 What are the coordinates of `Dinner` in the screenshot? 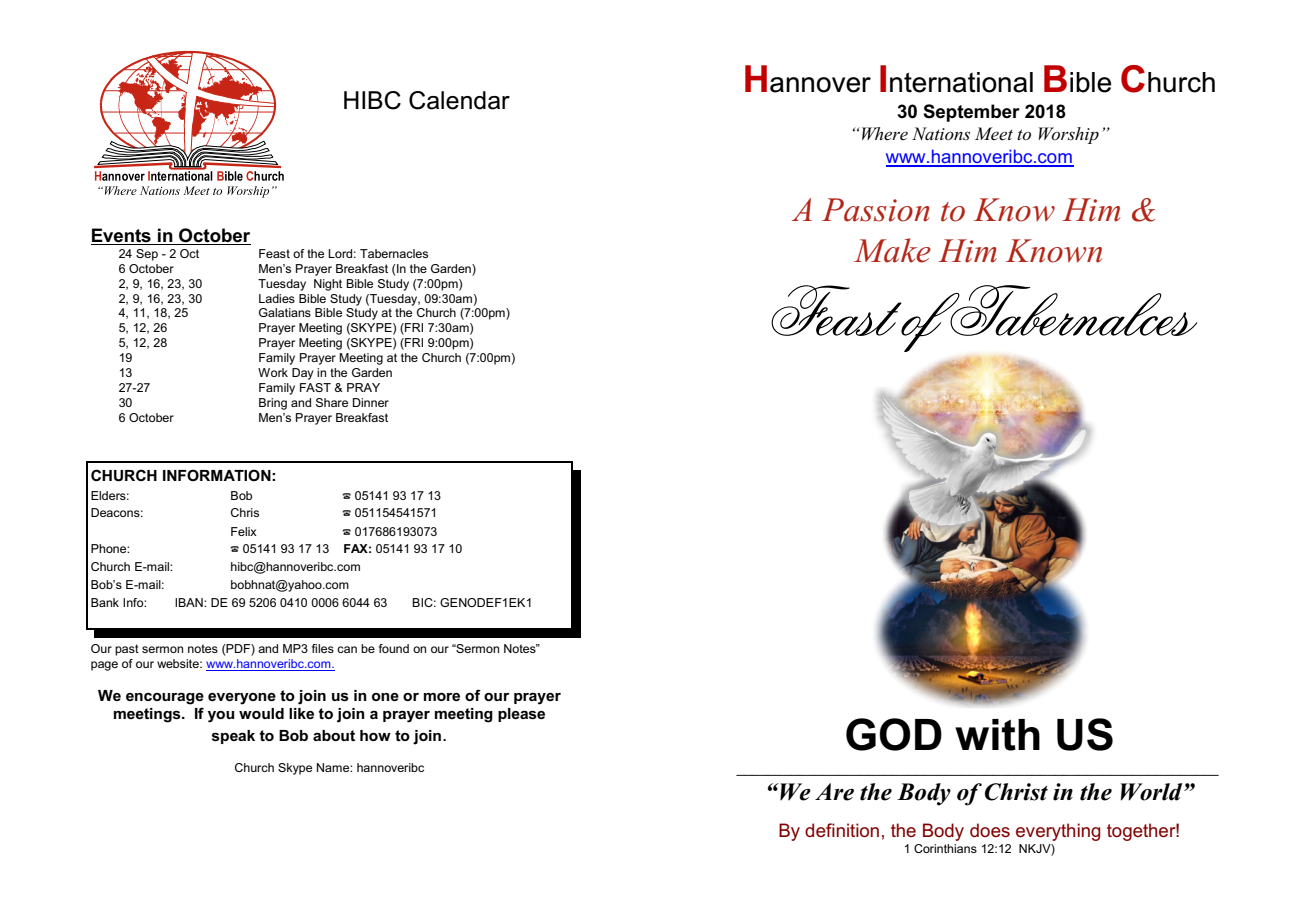 It's located at (371, 402).
